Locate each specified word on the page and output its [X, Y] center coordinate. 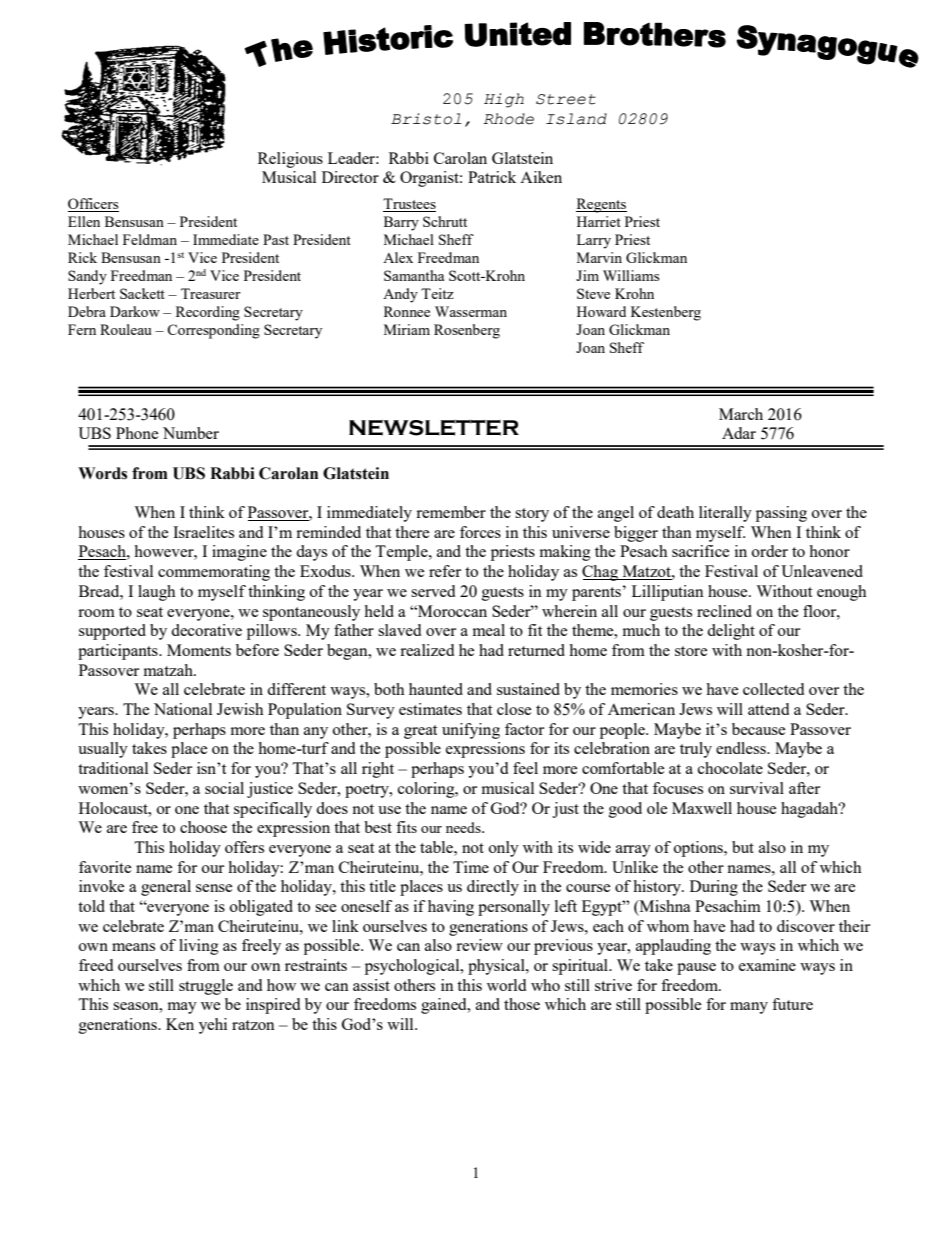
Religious [290, 160]
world [506, 985]
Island [576, 119]
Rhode [509, 119]
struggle [206, 987]
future [792, 1004]
